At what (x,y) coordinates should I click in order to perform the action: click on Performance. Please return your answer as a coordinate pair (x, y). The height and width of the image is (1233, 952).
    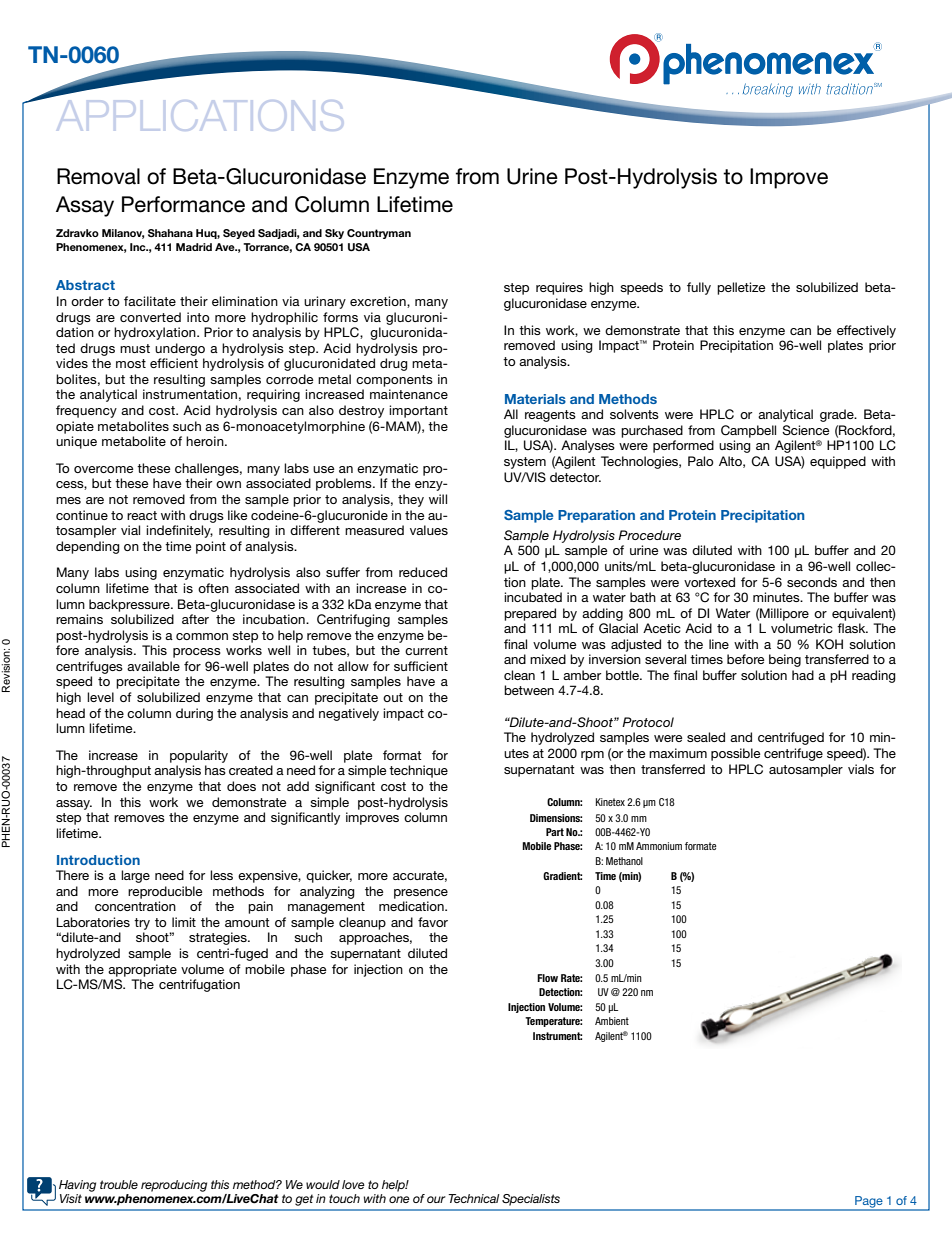
    Looking at the image, I should click on (183, 204).
